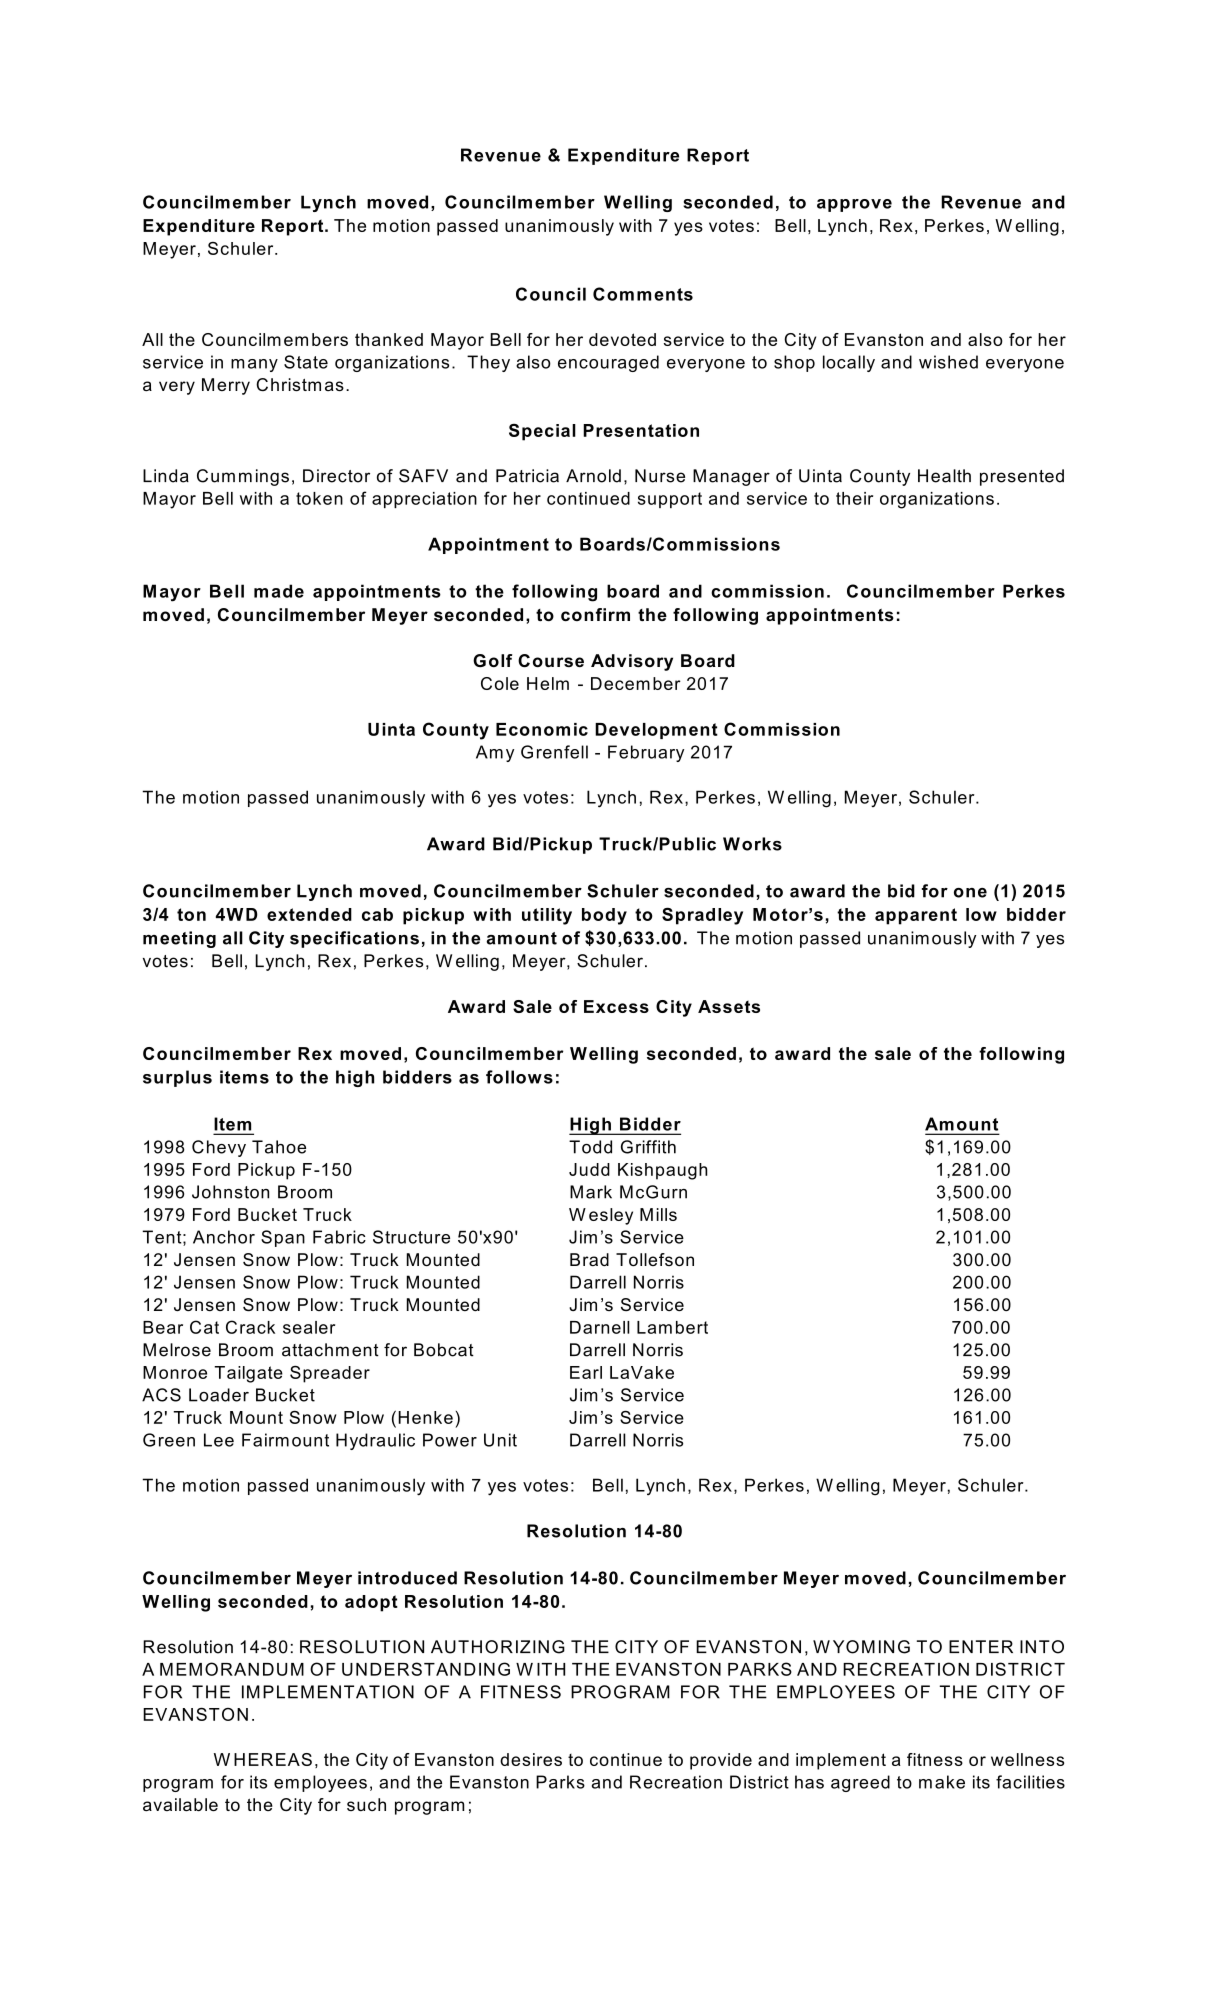 Image resolution: width=1210 pixels, height=1994 pixels. Describe the element at coordinates (306, 362) in the image. I see `State` at that location.
